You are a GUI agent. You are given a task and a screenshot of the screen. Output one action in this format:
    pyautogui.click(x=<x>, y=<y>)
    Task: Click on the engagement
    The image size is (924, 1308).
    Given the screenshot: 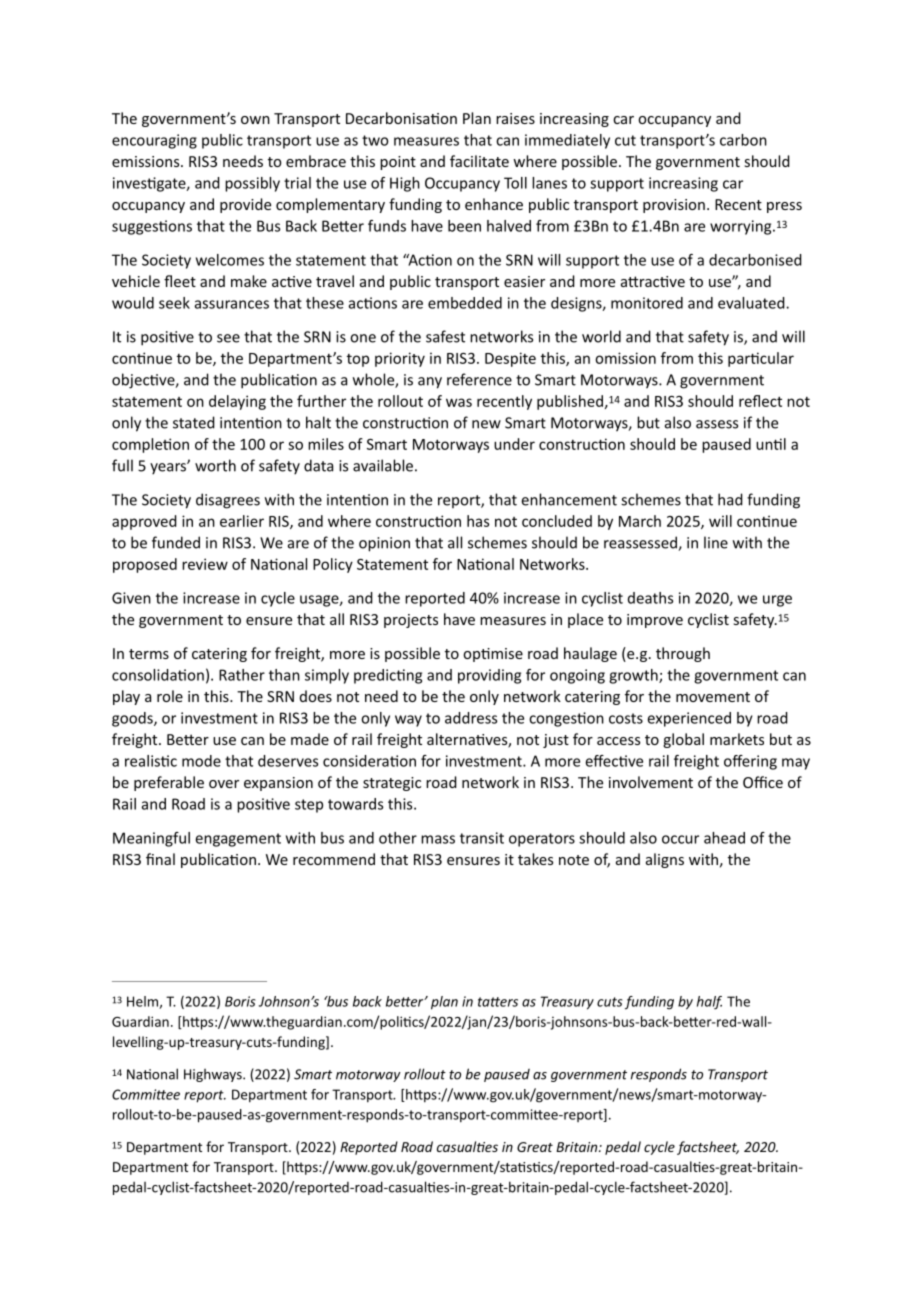 What is the action you would take?
    pyautogui.click(x=238, y=840)
